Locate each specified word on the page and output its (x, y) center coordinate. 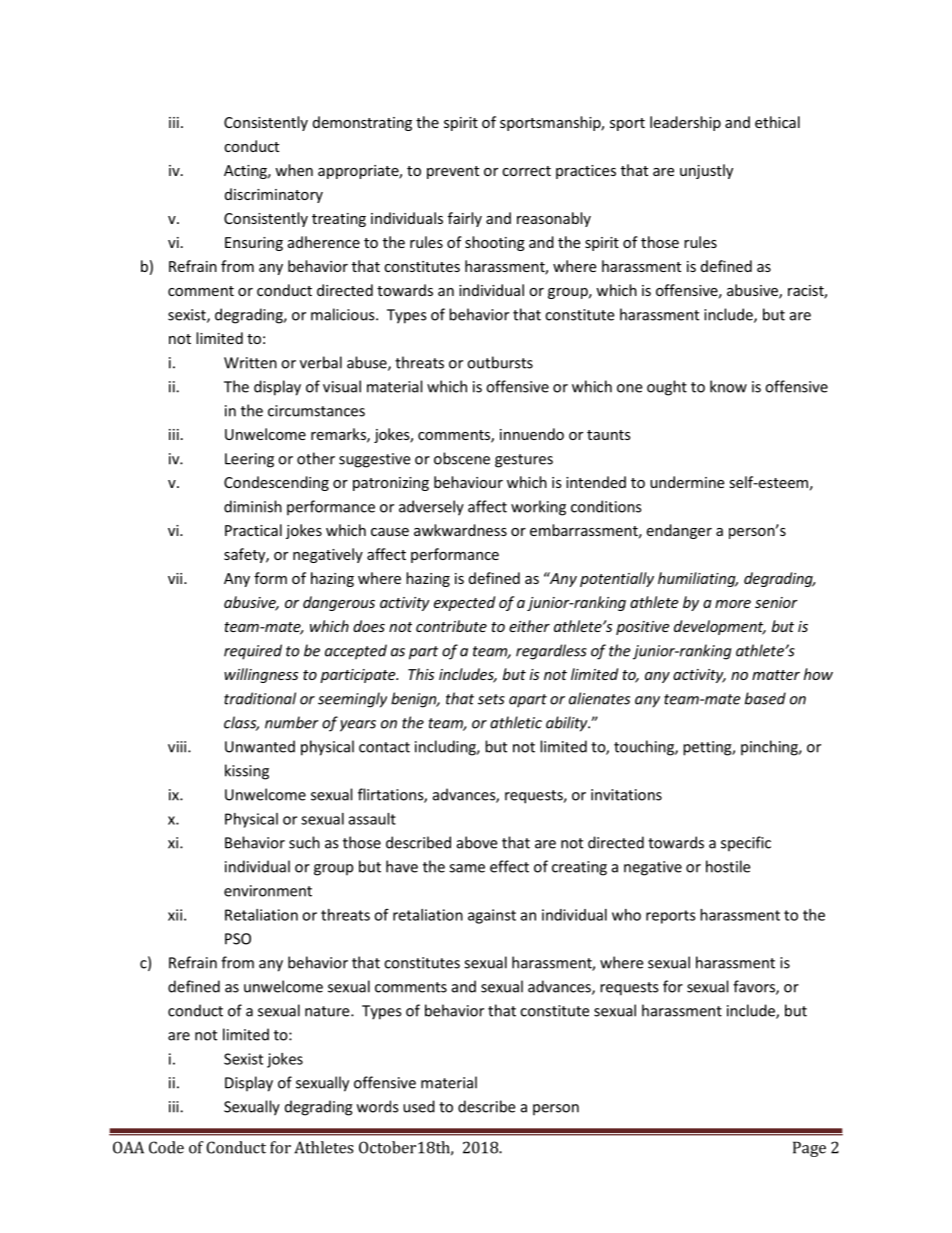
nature (328, 1011)
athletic (516, 722)
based (765, 698)
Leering (249, 460)
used (419, 1106)
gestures (524, 461)
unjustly (706, 171)
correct (526, 171)
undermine (687, 482)
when (294, 170)
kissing (247, 772)
